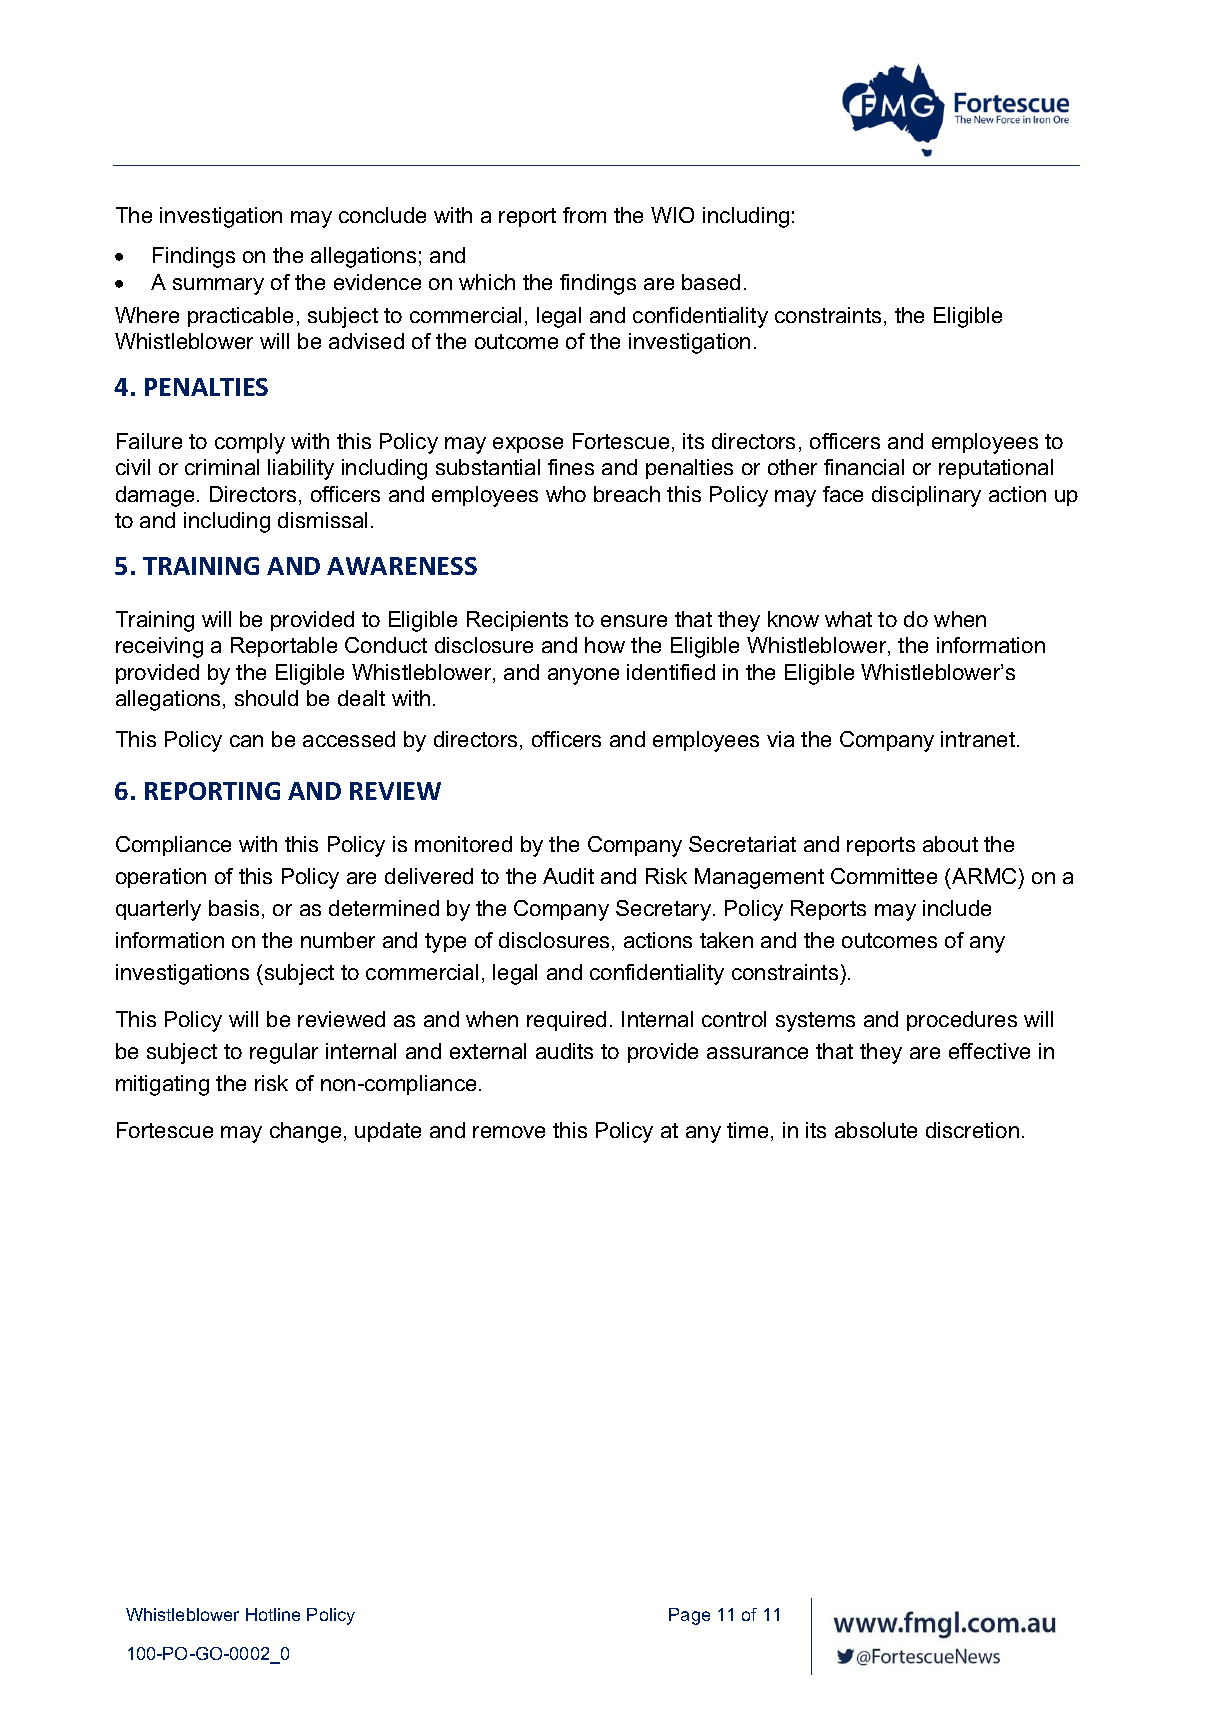  What do you see at coordinates (876, 1130) in the screenshot?
I see `absolute` at bounding box center [876, 1130].
